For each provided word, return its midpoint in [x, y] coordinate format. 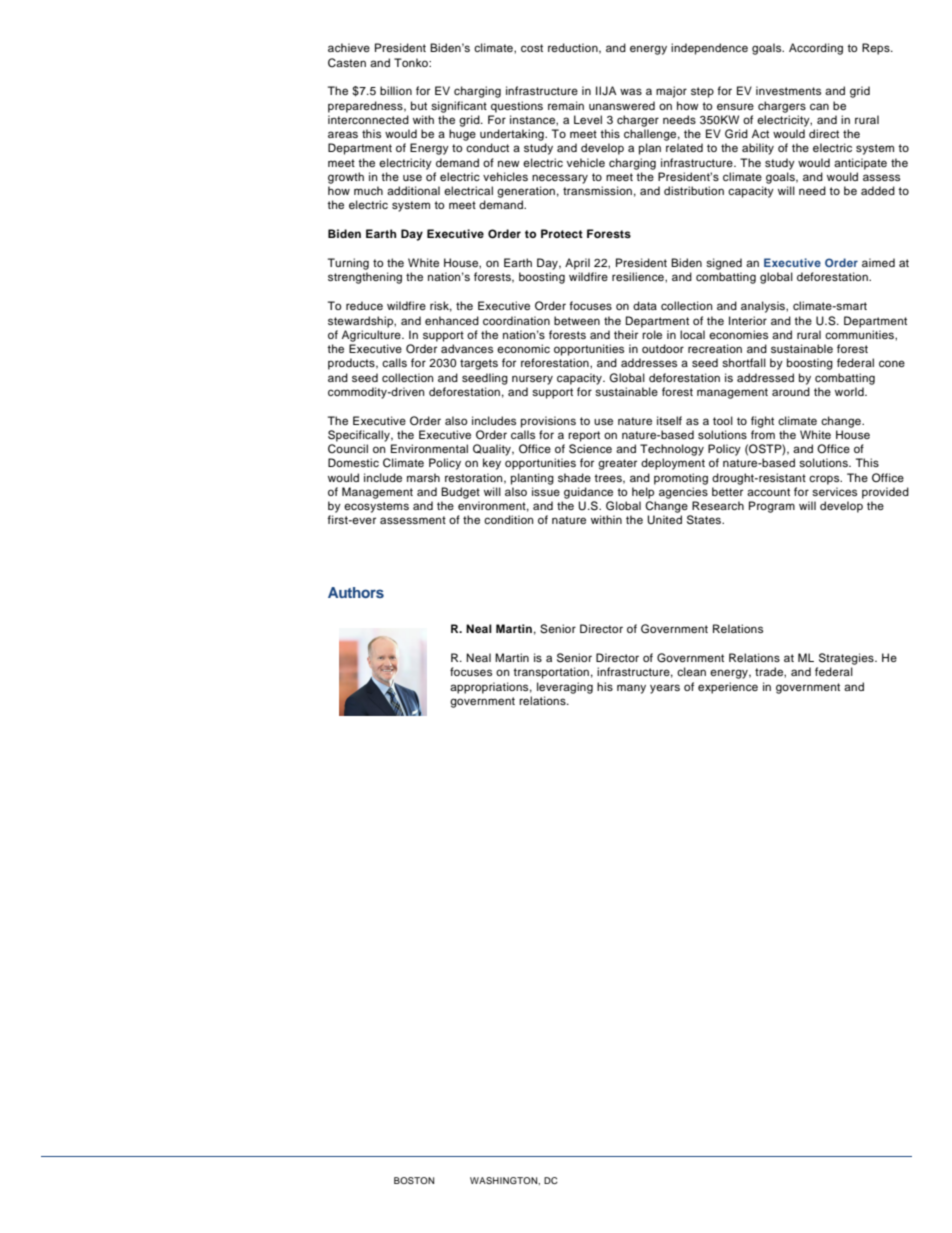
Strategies [847, 659]
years [665, 689]
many [631, 689]
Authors [356, 592]
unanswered [622, 105]
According [816, 49]
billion [396, 90]
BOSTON [414, 1180]
